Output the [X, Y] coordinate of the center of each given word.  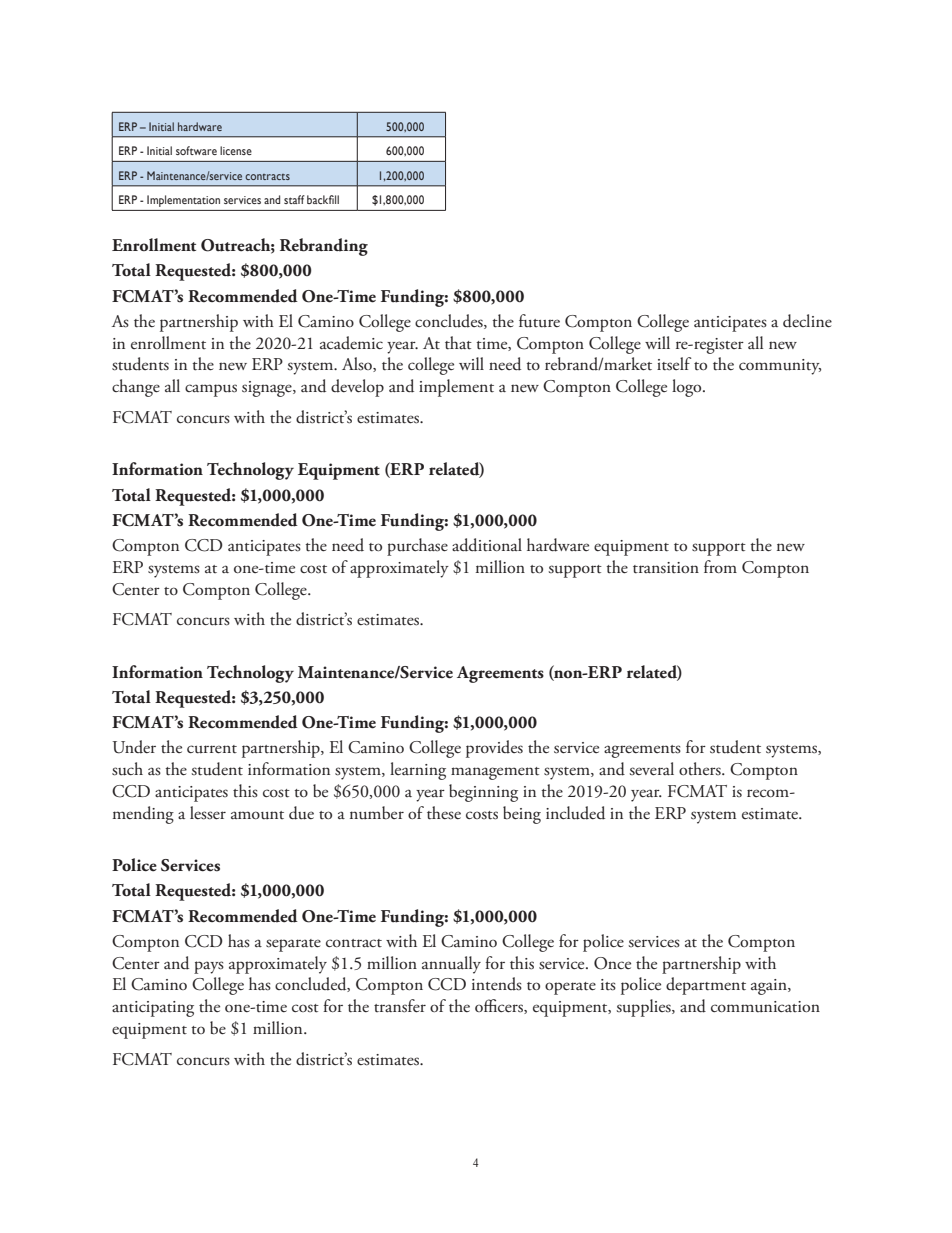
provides [494, 749]
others [701, 768]
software [196, 150]
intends [497, 984]
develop [357, 388]
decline [807, 321]
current [212, 749]
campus [211, 390]
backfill [323, 199]
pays [209, 967]
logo [688, 388]
